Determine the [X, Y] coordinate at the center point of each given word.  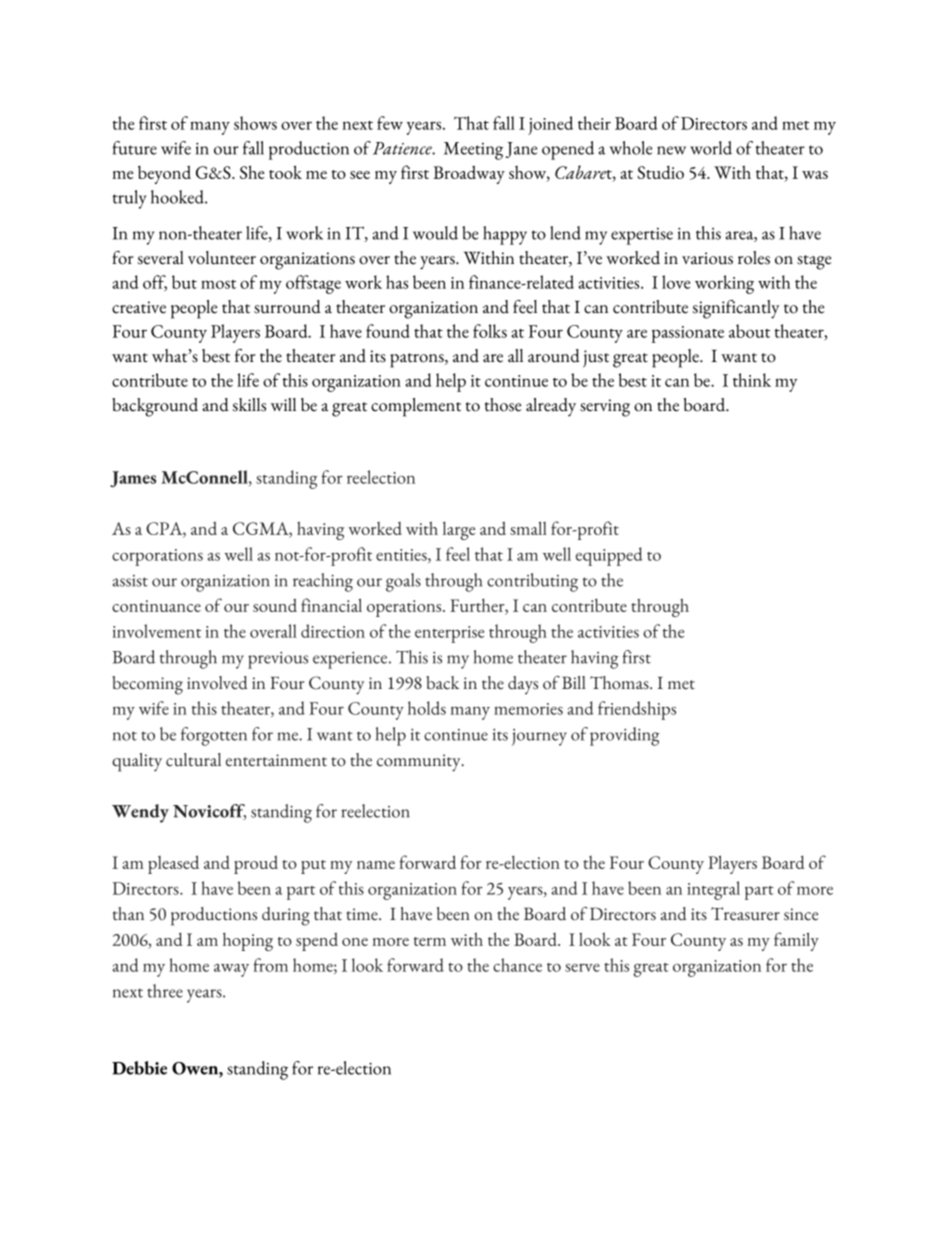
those [503, 405]
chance [517, 965]
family [796, 941]
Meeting [473, 151]
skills [249, 405]
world [711, 148]
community [420, 763]
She [252, 172]
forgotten [214, 736]
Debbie [139, 1068]
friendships [637, 710]
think [752, 380]
